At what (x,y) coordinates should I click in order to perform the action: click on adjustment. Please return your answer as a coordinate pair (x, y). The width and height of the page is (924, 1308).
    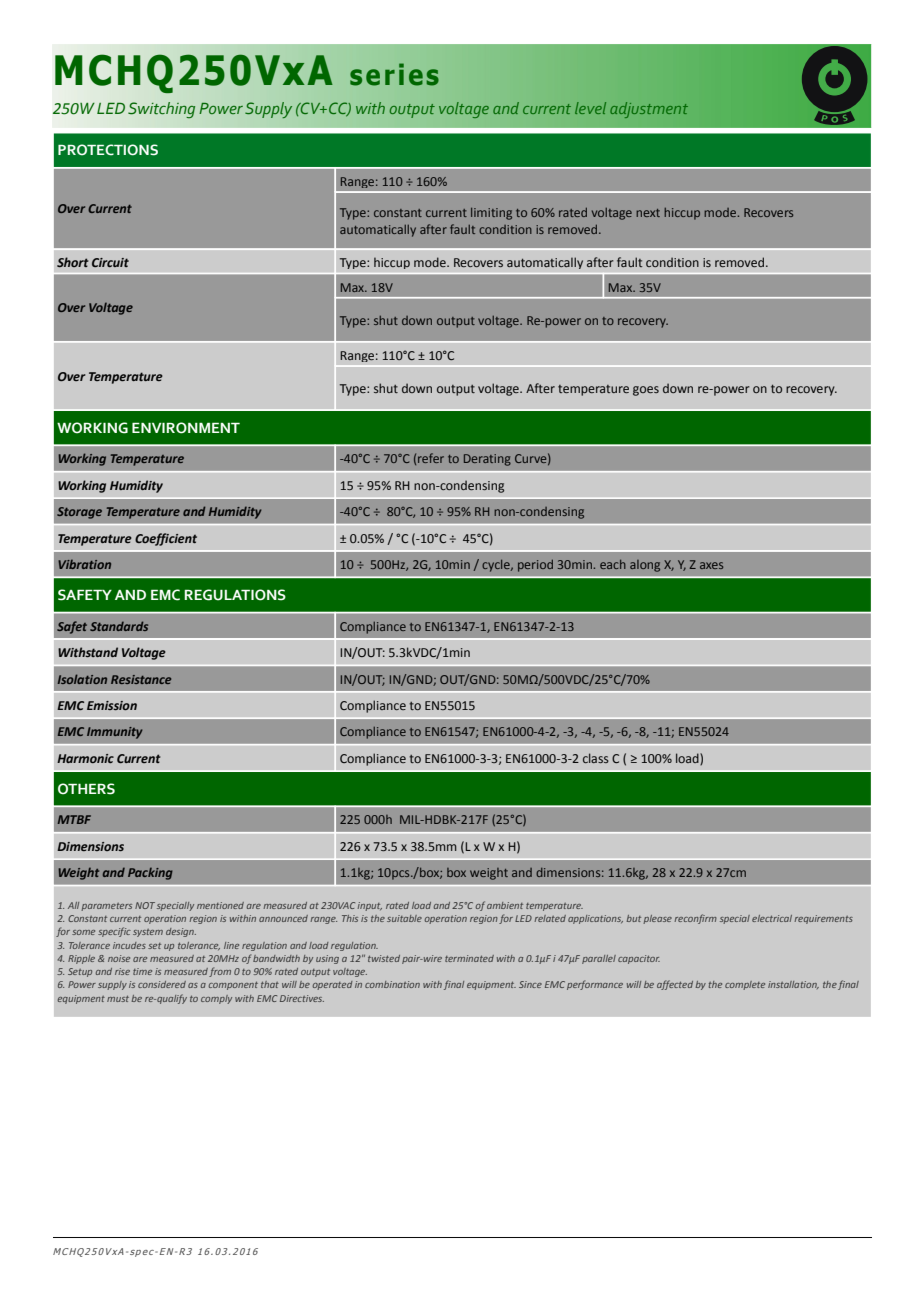
    Looking at the image, I should click on (649, 110).
